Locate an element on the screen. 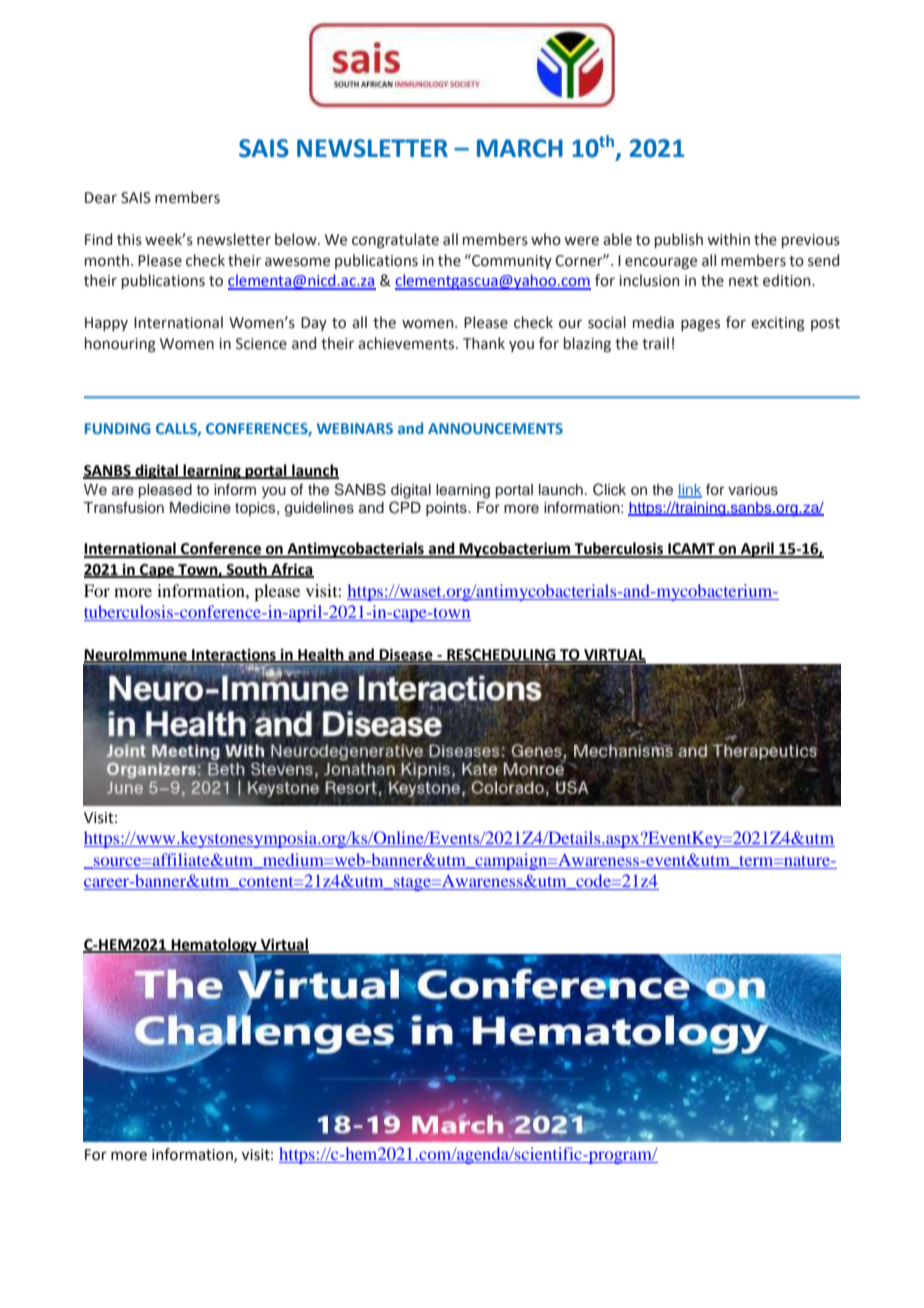 This screenshot has width=924, height=1308. next is located at coordinates (744, 281).
